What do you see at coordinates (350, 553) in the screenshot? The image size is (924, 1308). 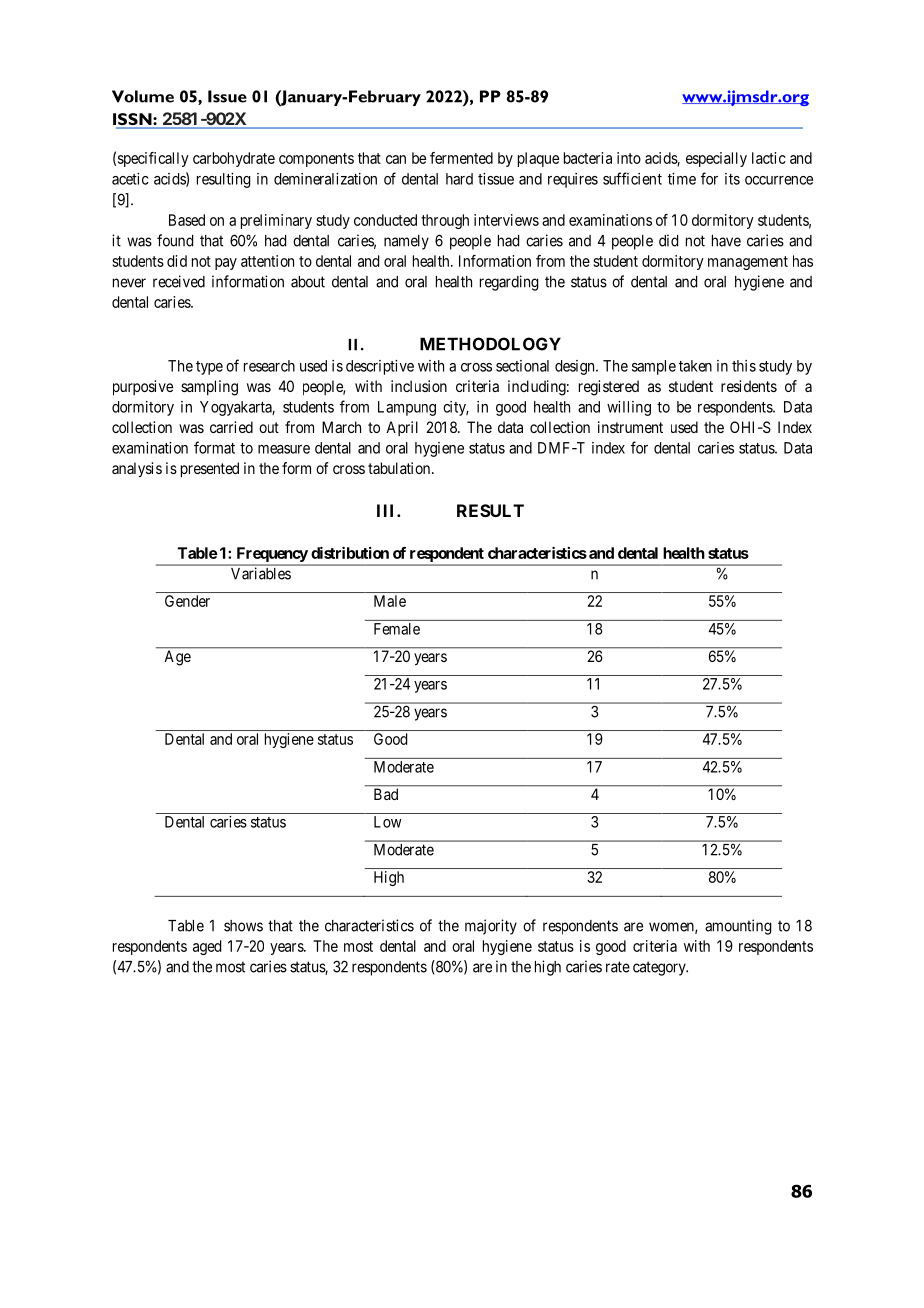 I see `distribution` at bounding box center [350, 553].
